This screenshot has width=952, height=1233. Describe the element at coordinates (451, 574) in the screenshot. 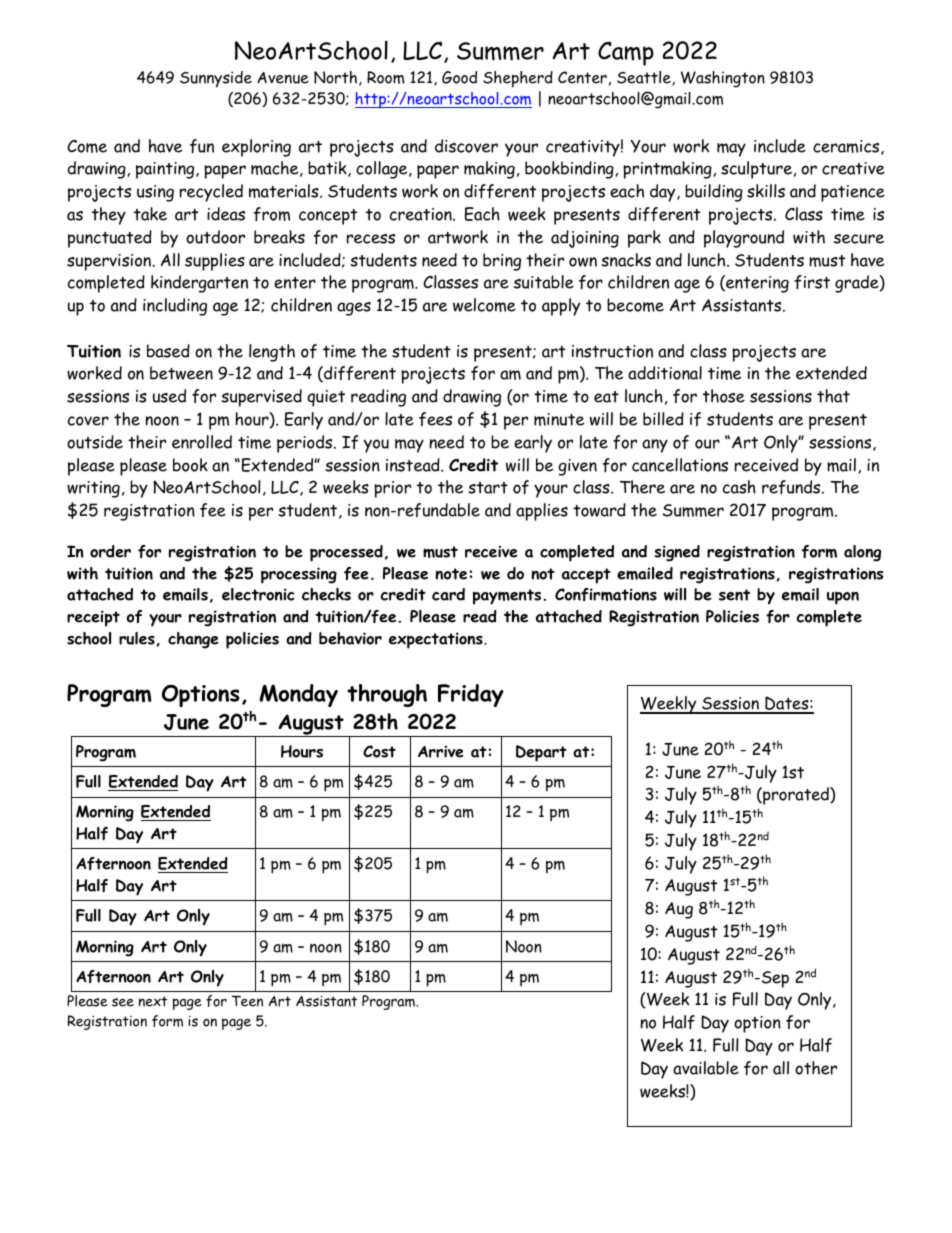

I see `note` at that location.
